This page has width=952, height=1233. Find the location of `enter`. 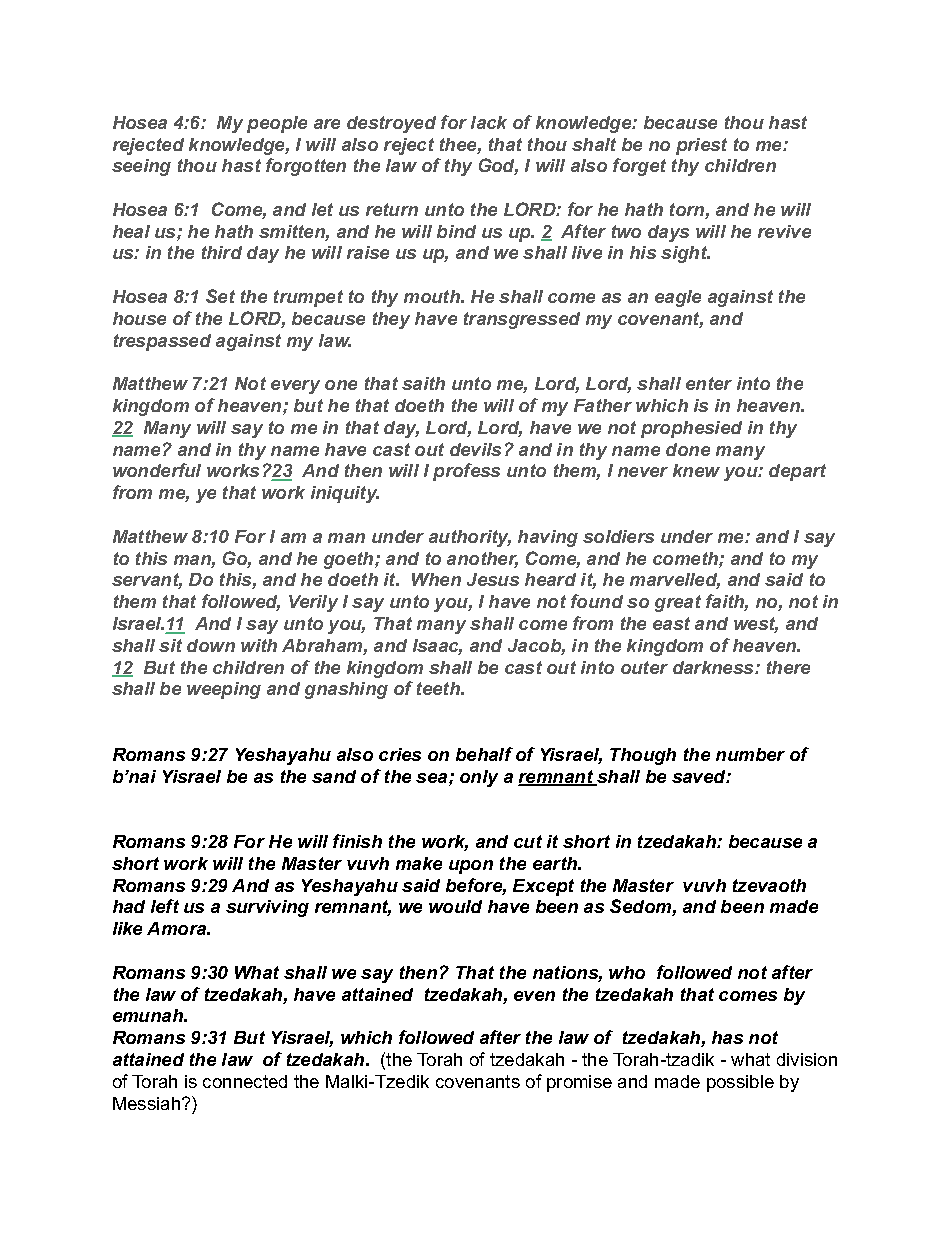

enter is located at coordinates (709, 383).
